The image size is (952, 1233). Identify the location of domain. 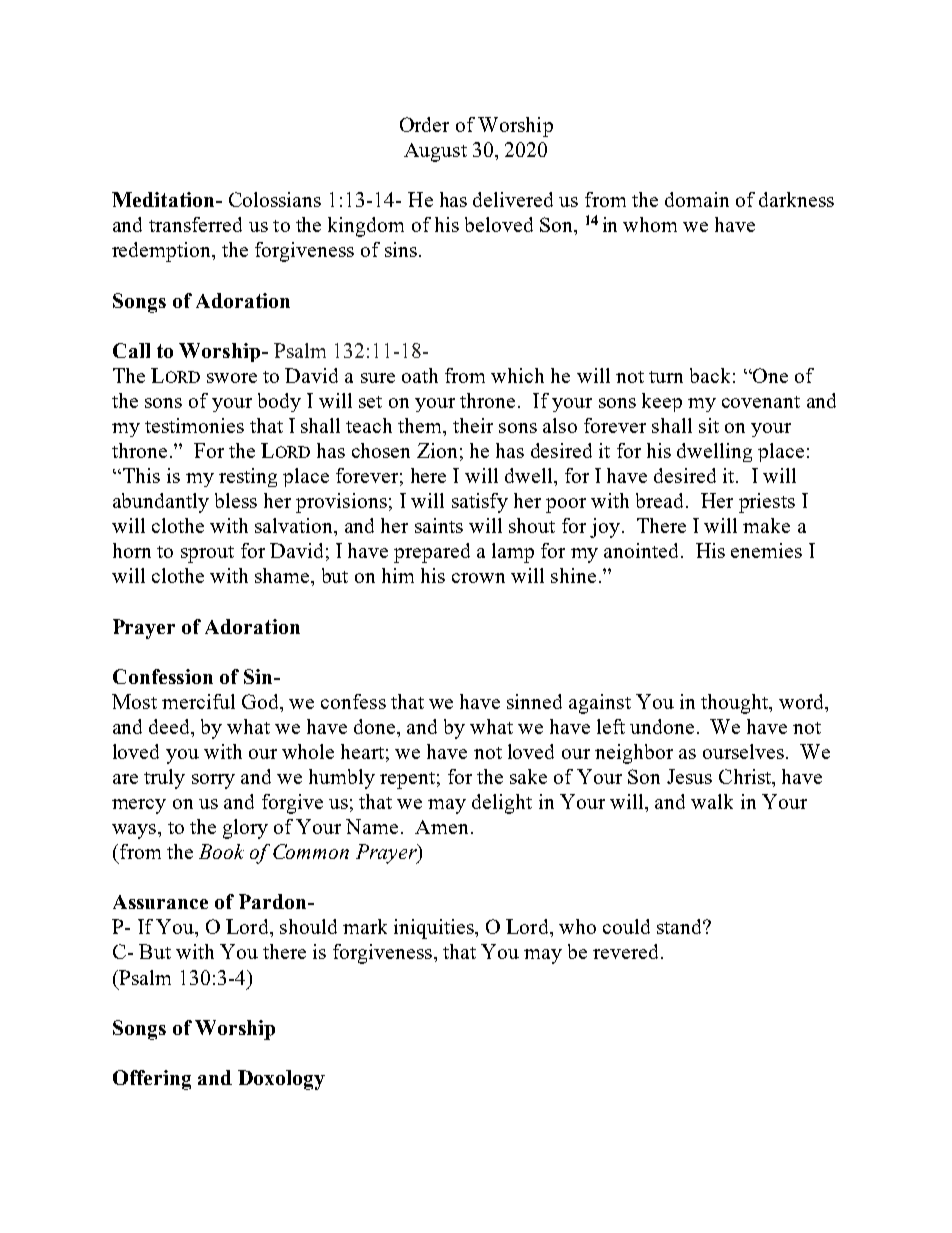
(697, 199).
